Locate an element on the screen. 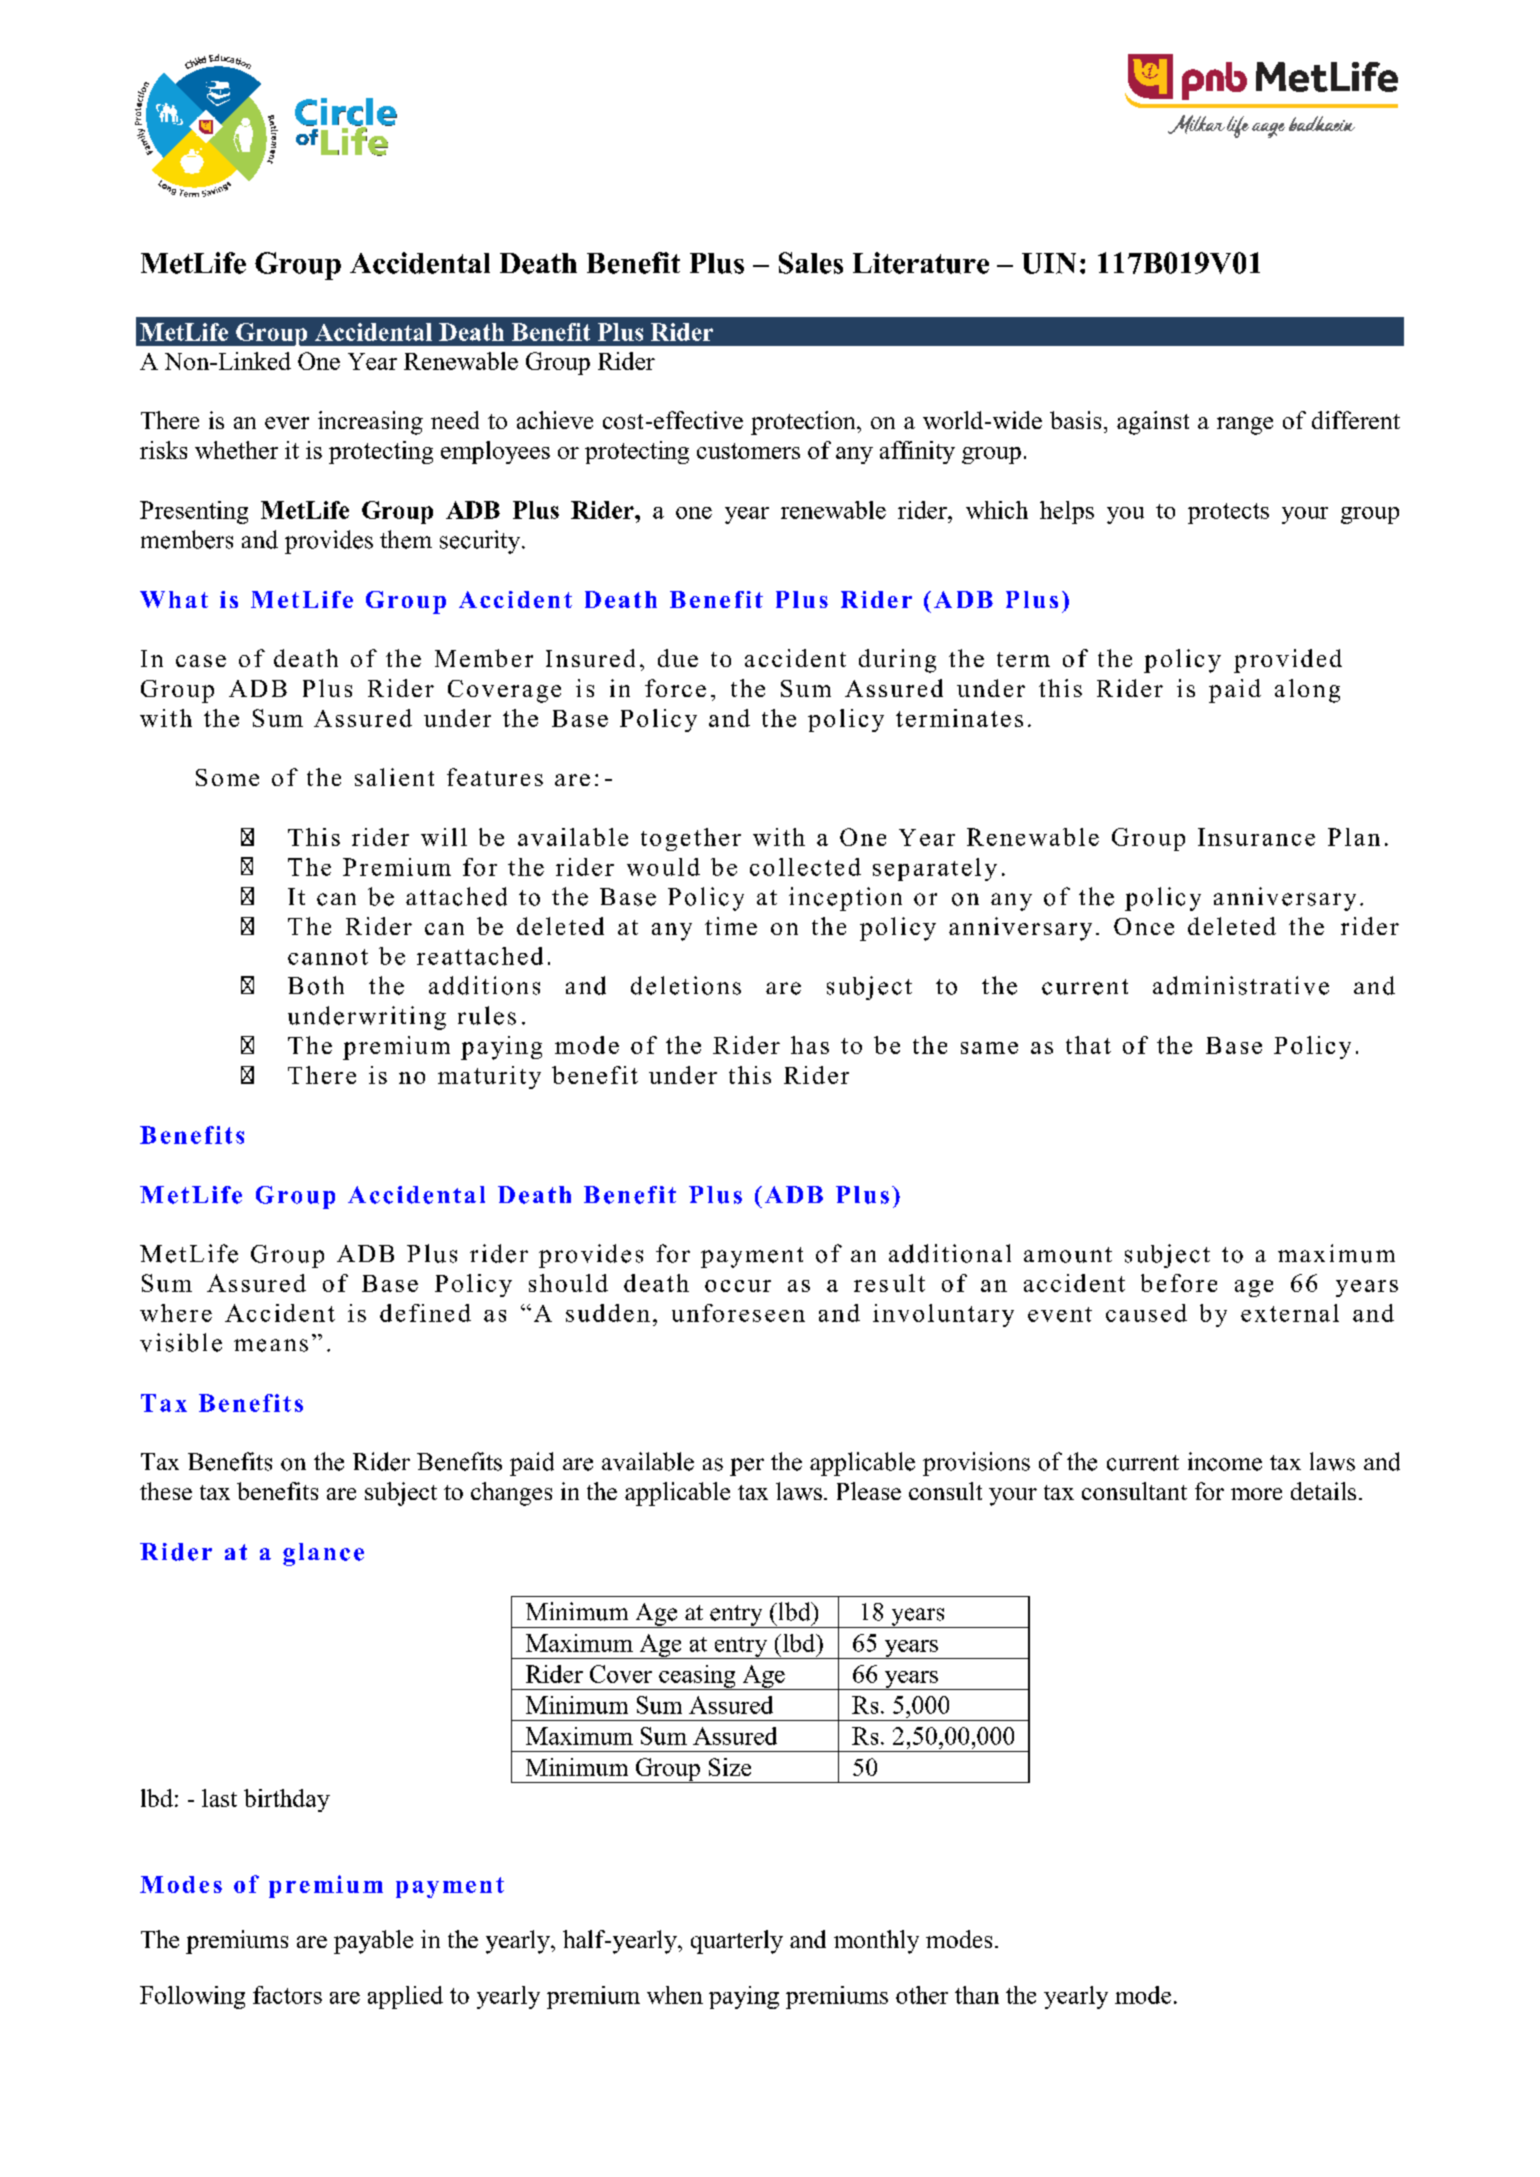  Insurance is located at coordinates (1256, 837).
